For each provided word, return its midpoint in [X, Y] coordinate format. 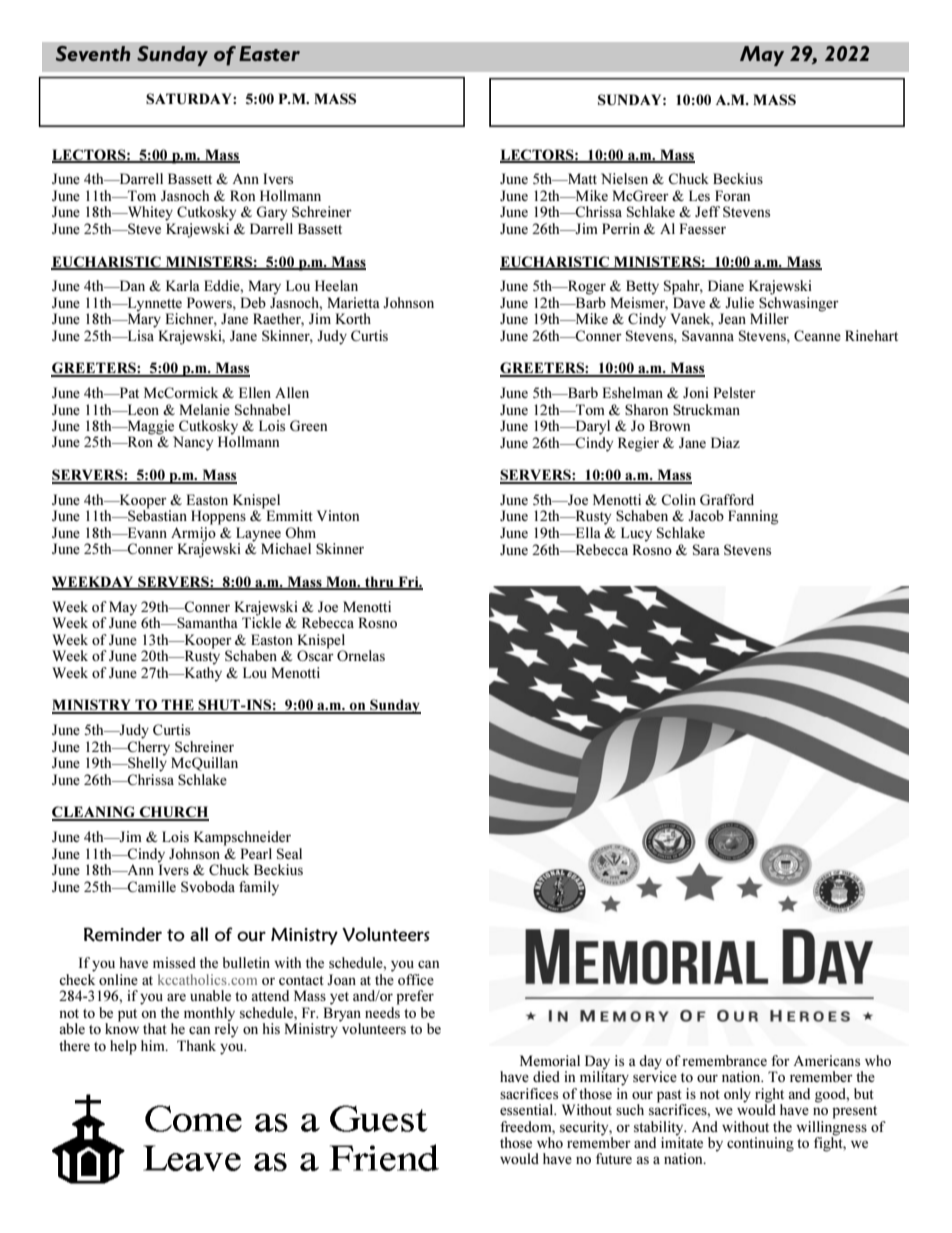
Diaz [725, 442]
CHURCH [173, 813]
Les [699, 195]
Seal [289, 853]
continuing [760, 1144]
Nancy [193, 443]
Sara [706, 549]
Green [308, 425]
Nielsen [624, 178]
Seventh [93, 53]
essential [528, 1109]
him [154, 1045]
